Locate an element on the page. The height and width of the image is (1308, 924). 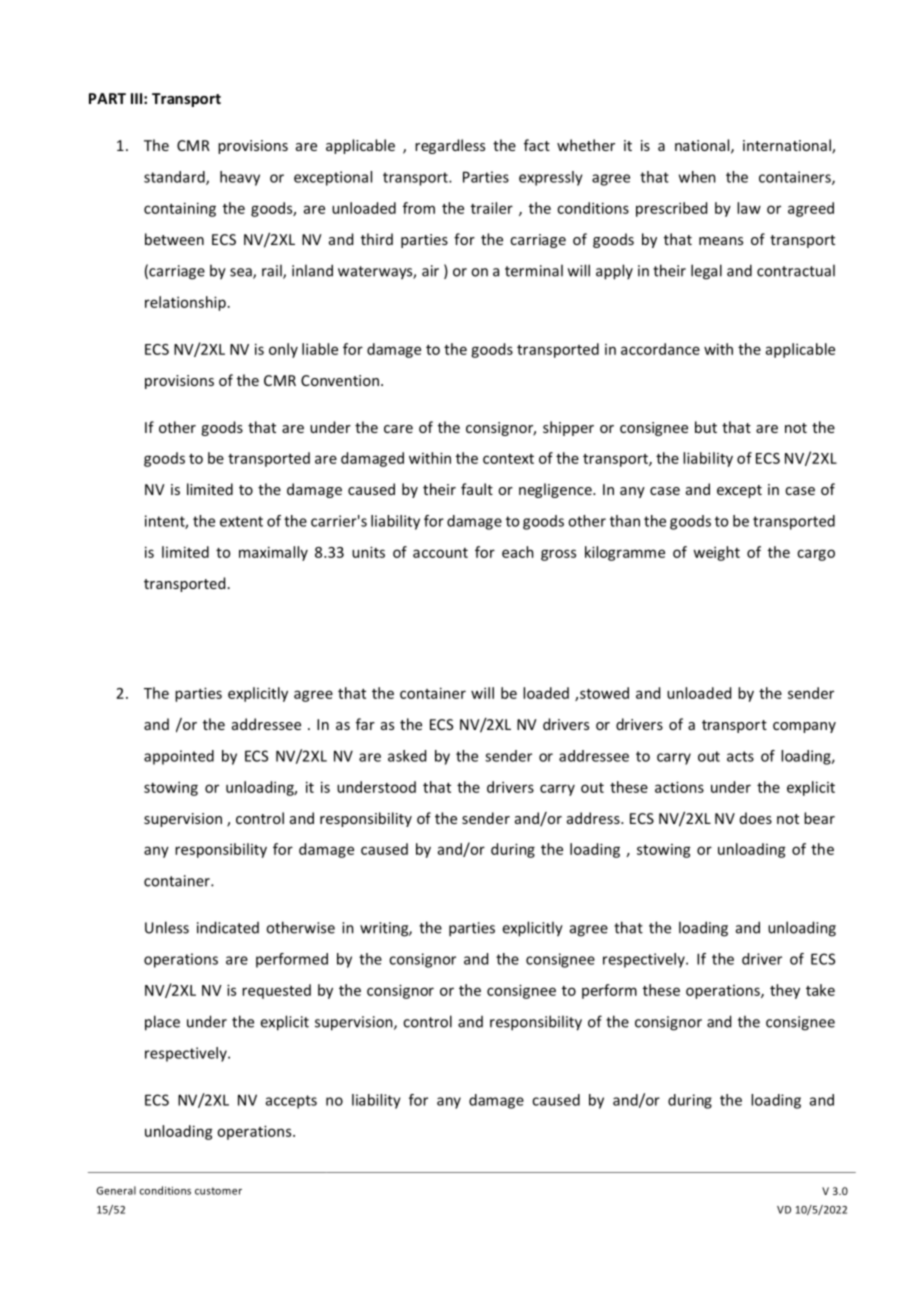
company is located at coordinates (804, 727).
